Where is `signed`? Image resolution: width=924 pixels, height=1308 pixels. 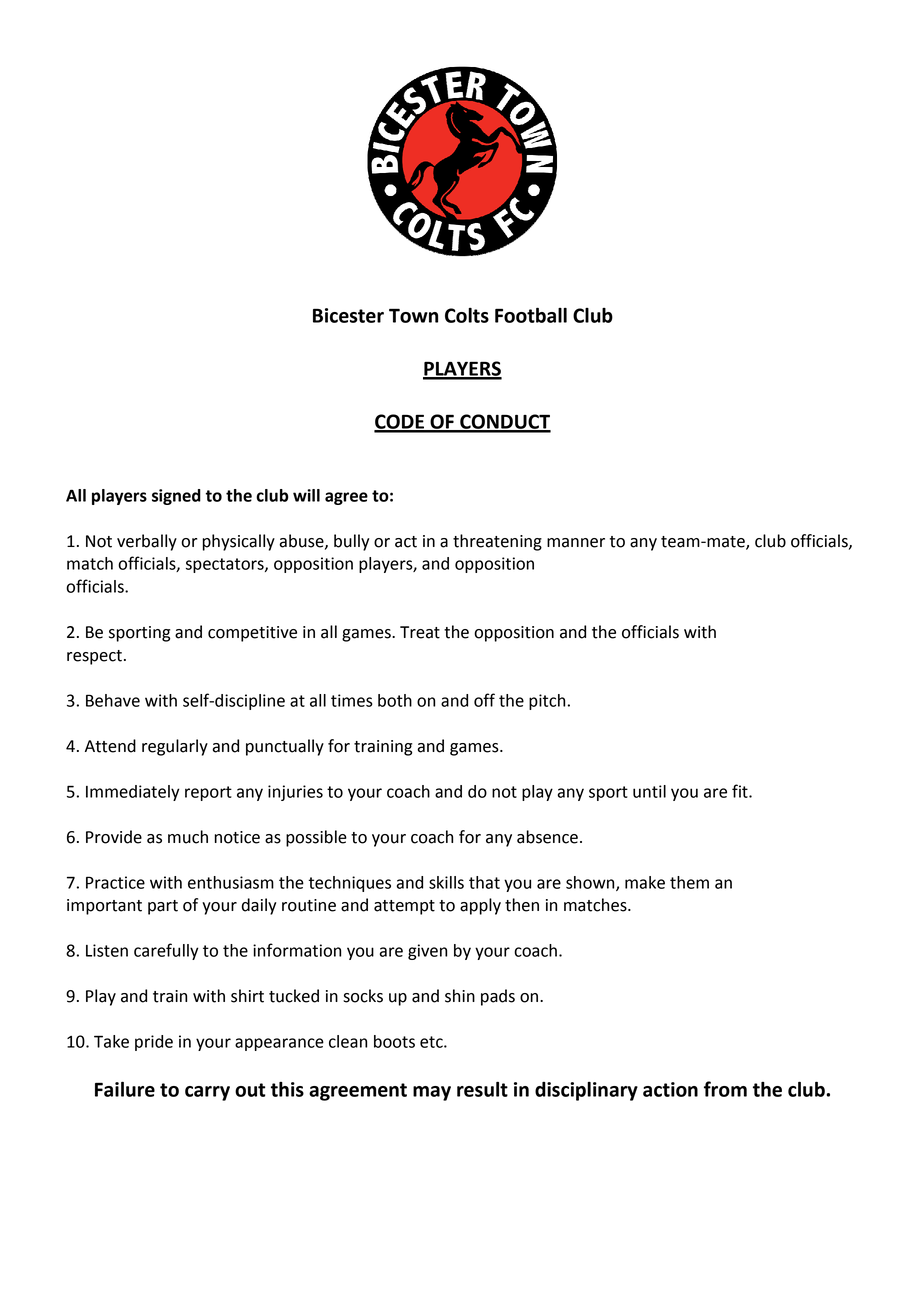 signed is located at coordinates (176, 497).
